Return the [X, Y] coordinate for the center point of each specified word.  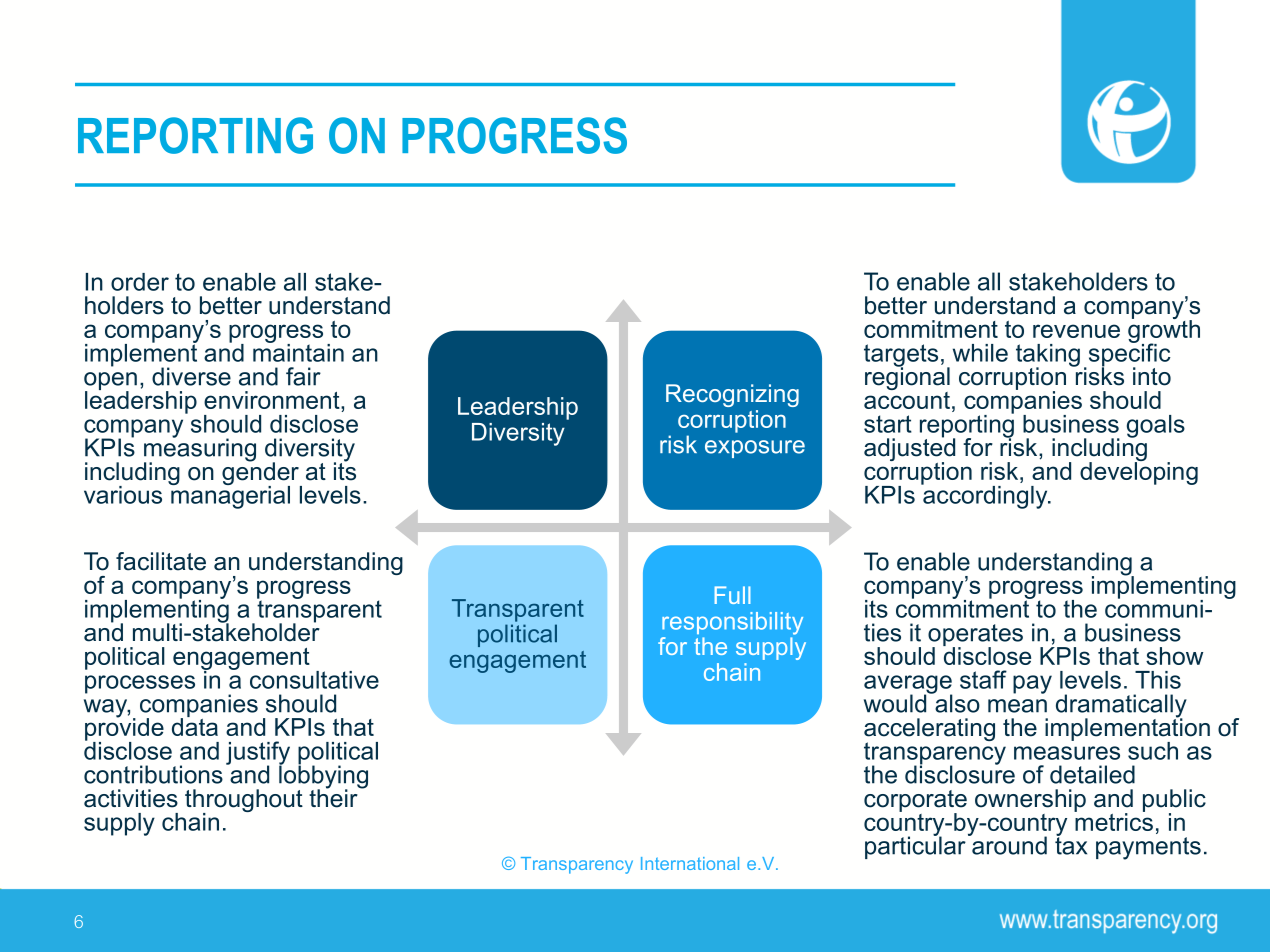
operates [975, 636]
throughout [244, 802]
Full [733, 595]
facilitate [161, 561]
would [896, 702]
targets [901, 356]
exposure [755, 449]
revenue [1076, 331]
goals [1156, 426]
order [140, 282]
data [195, 726]
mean [1017, 706]
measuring [200, 450]
